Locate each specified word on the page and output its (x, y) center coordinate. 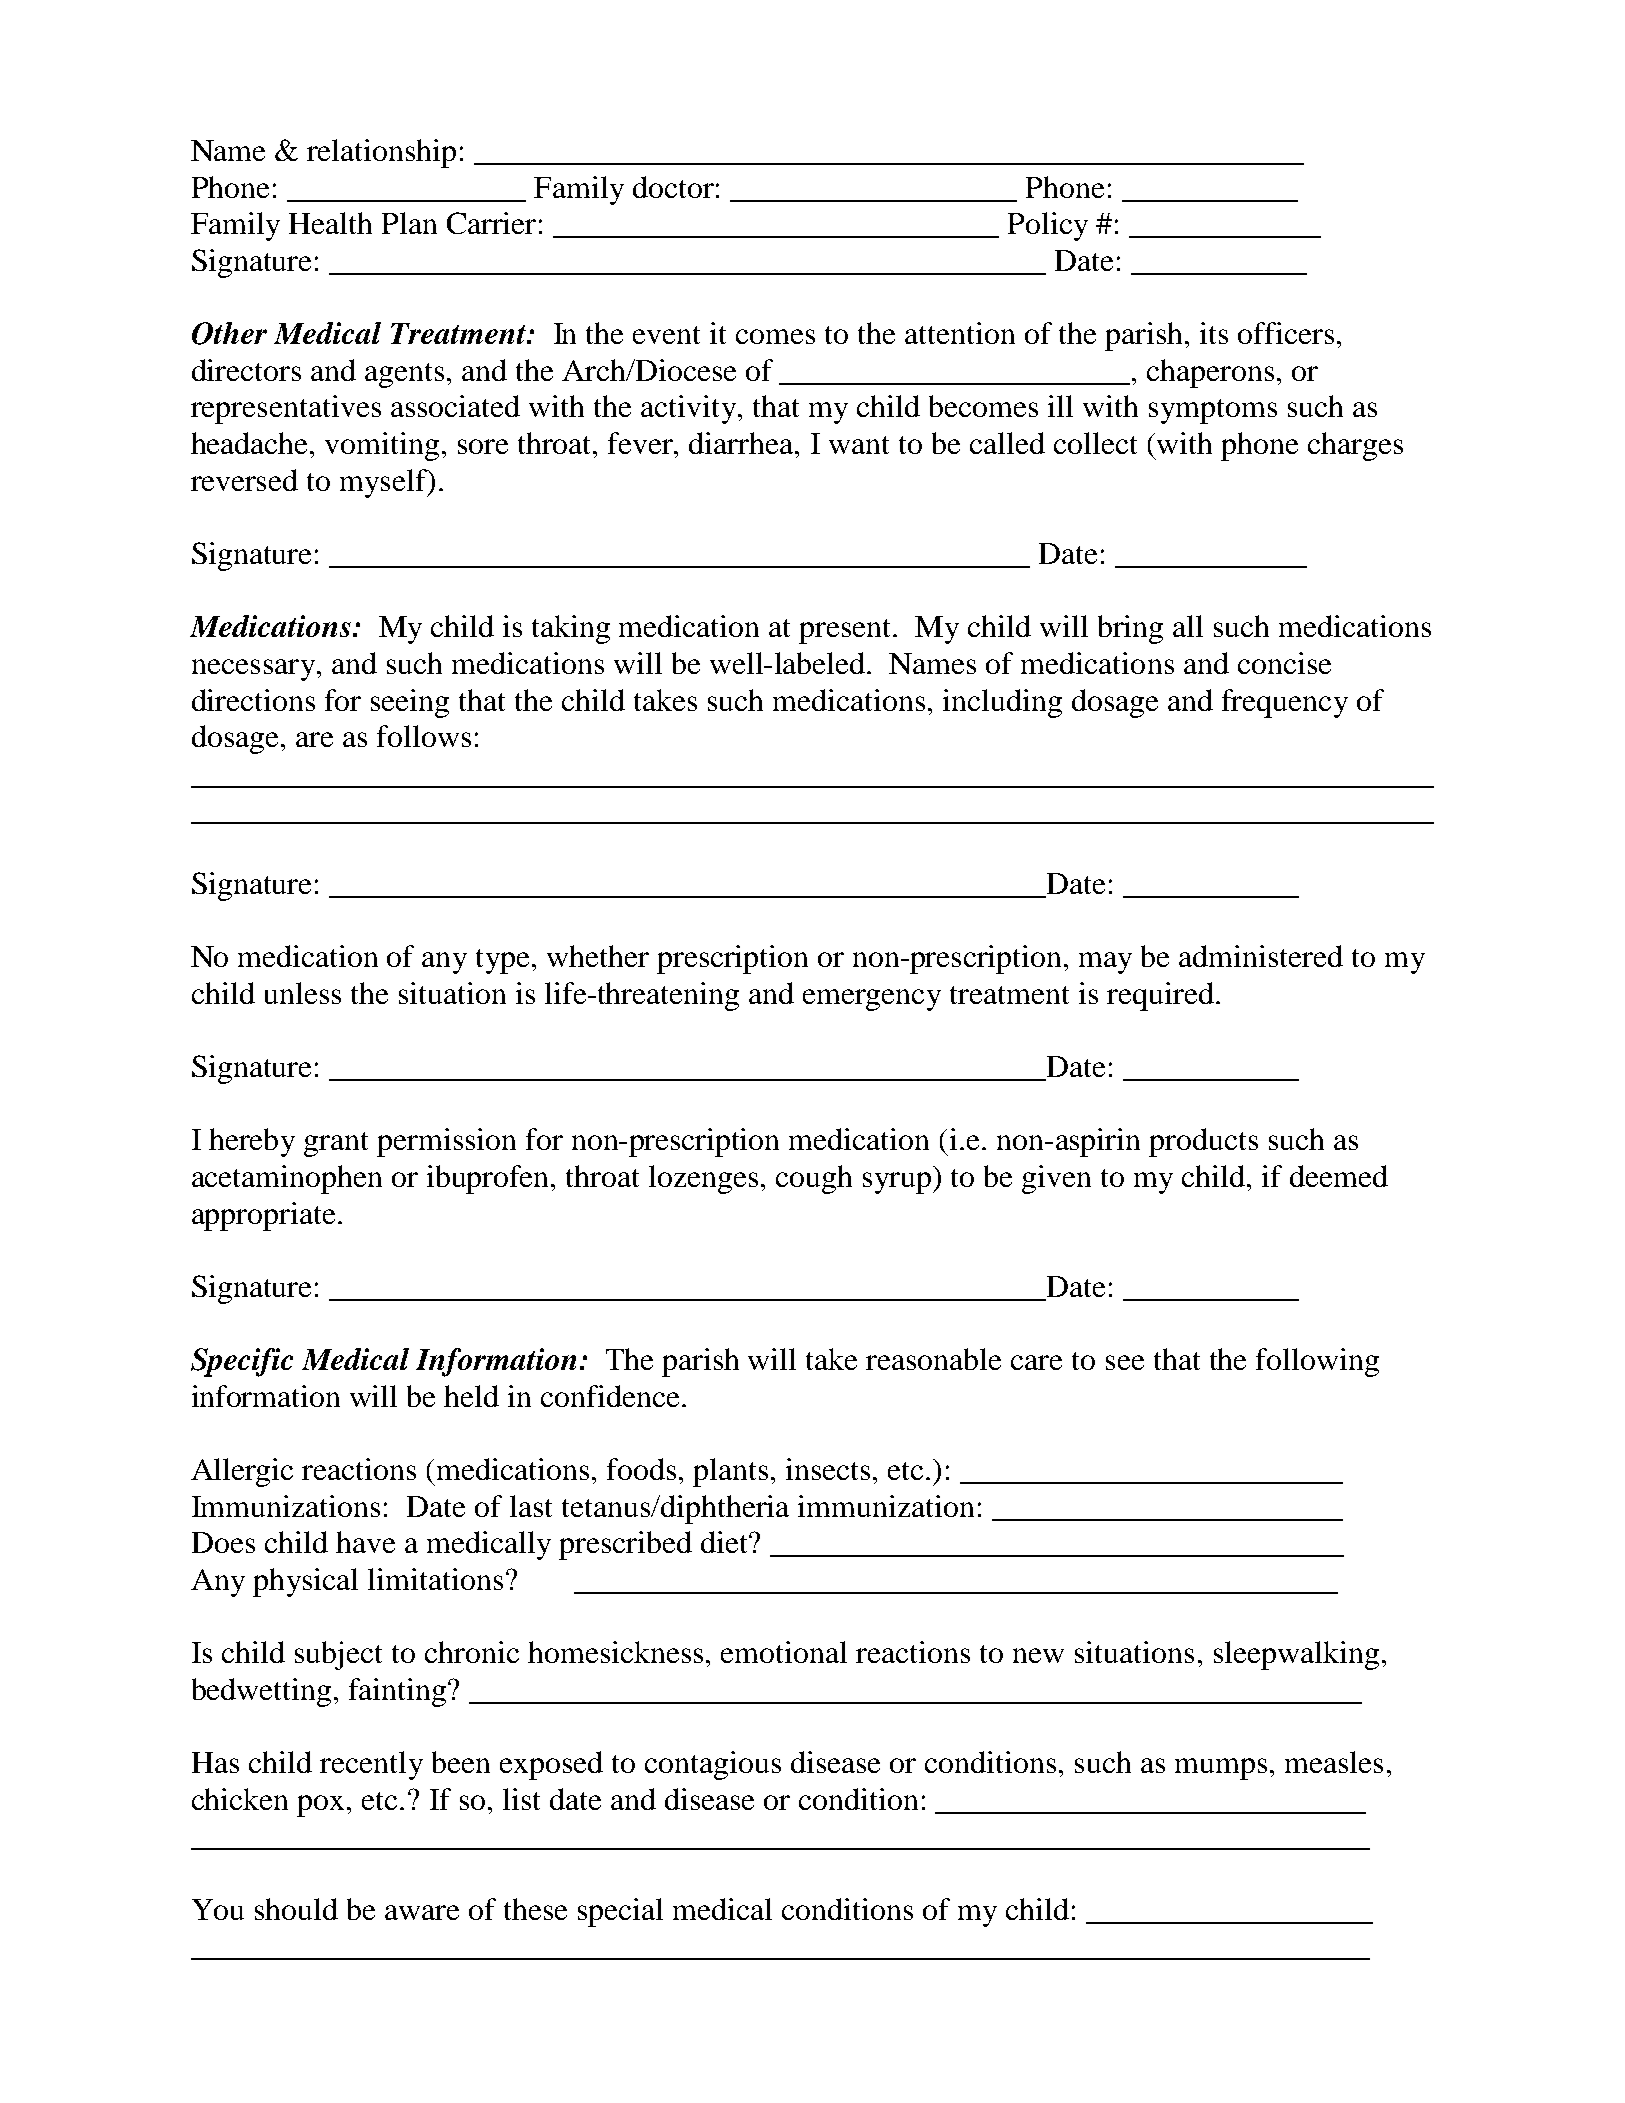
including (1002, 703)
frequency (1285, 703)
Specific (242, 1362)
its (1214, 333)
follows (424, 736)
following (1317, 1362)
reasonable (933, 1359)
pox (322, 1806)
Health (330, 223)
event (666, 335)
